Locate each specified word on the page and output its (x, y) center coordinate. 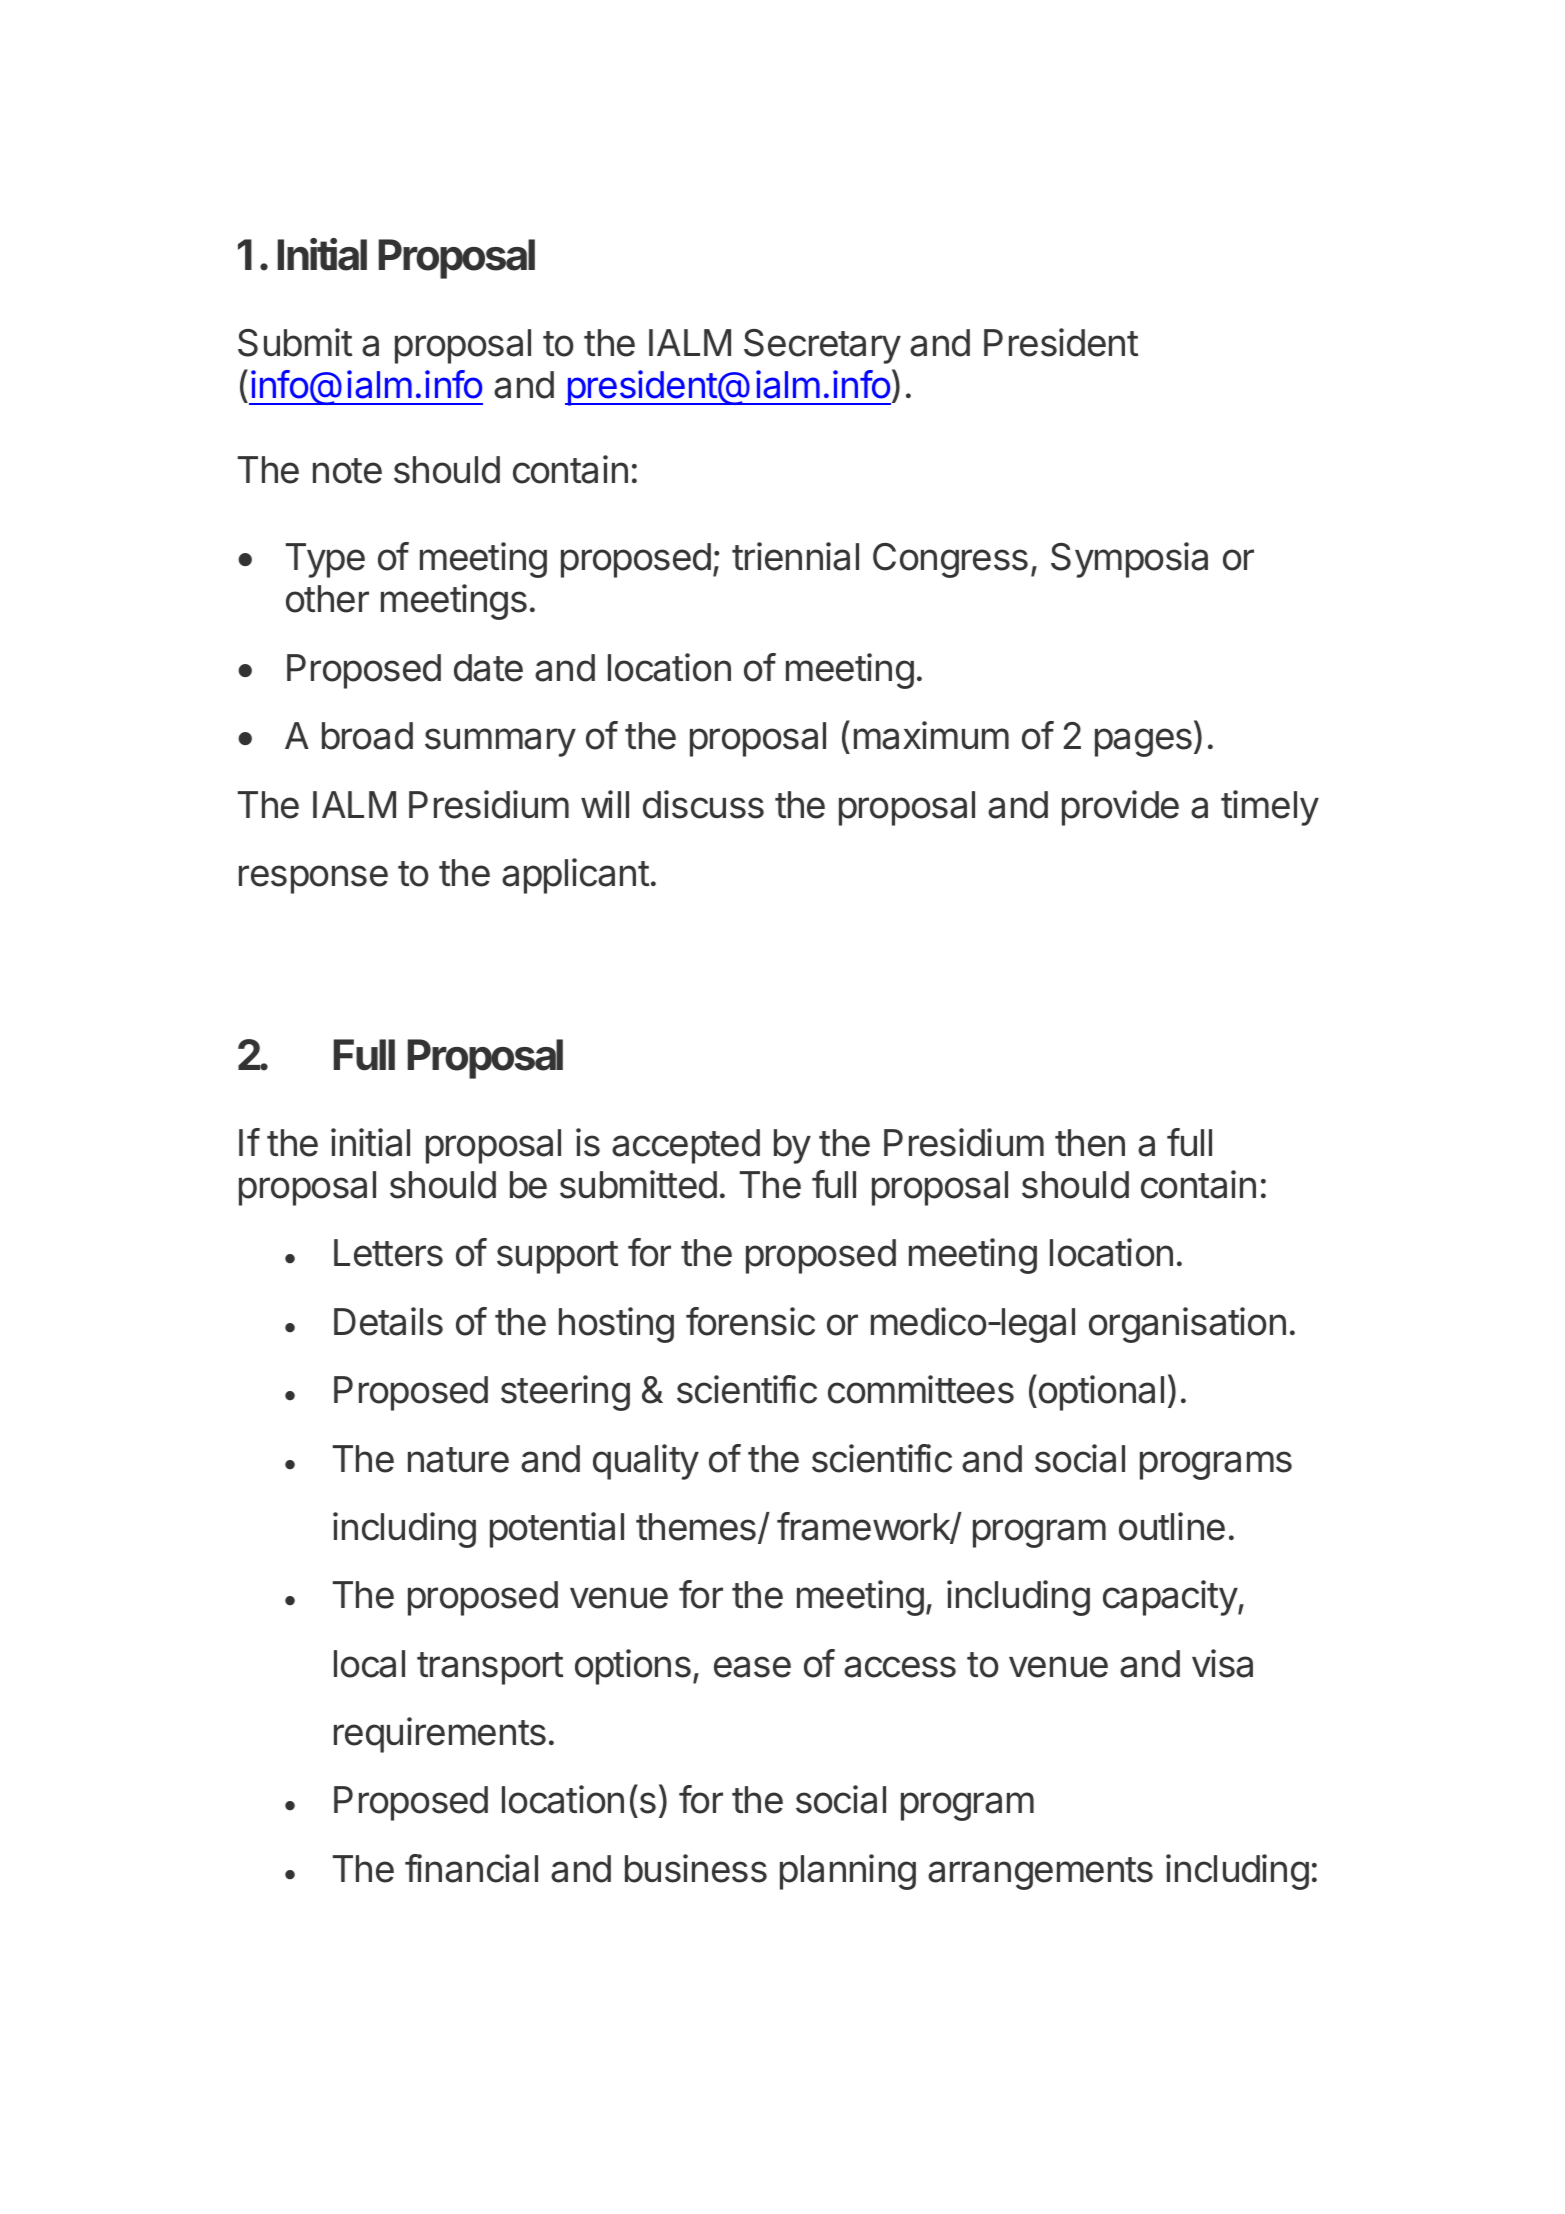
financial (471, 1868)
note (347, 471)
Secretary (822, 346)
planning (848, 1872)
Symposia (1129, 560)
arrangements (1040, 1873)
